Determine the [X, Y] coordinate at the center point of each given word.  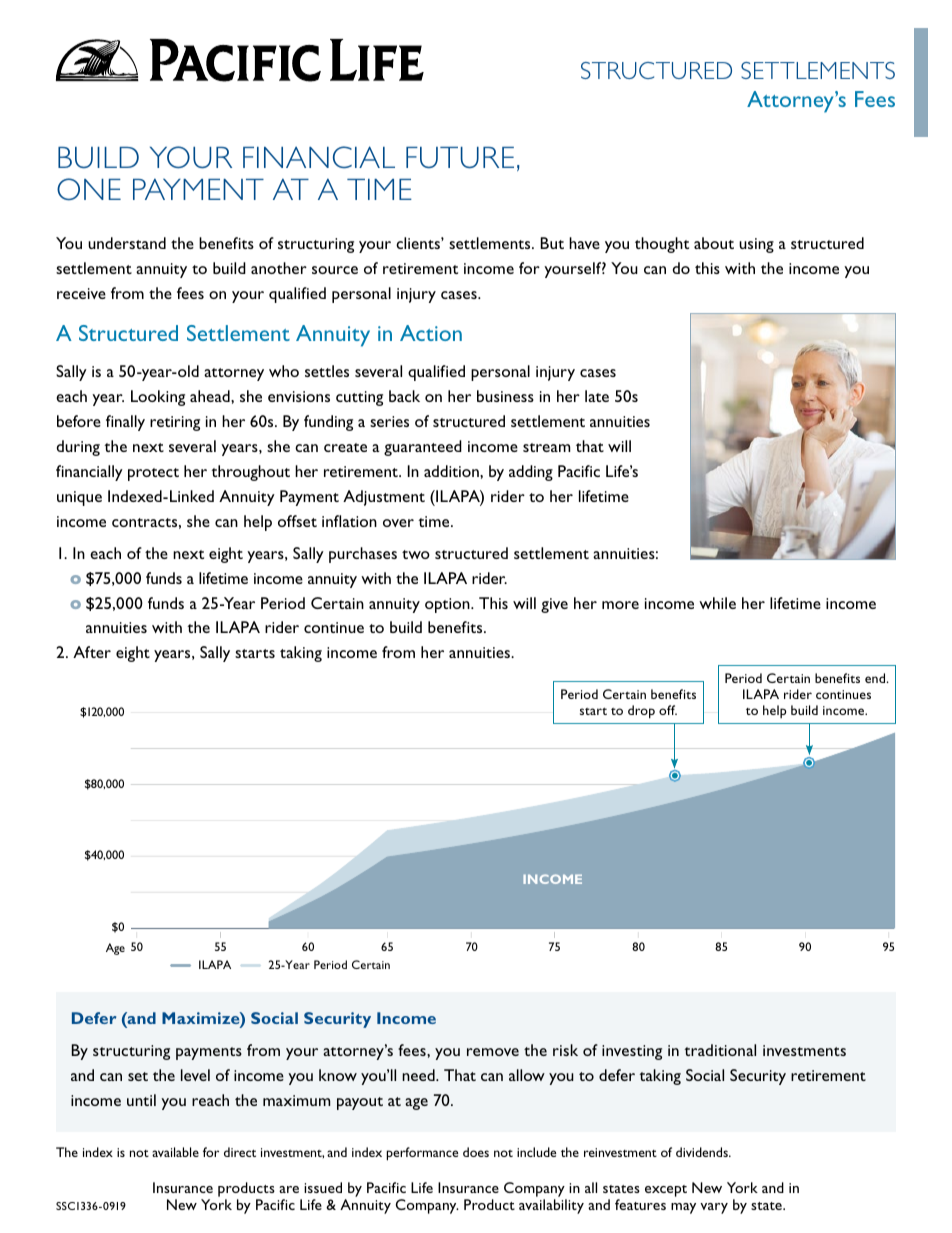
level [195, 1075]
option [448, 605]
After [92, 652]
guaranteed [423, 448]
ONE [89, 189]
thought [662, 245]
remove [493, 1052]
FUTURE [460, 157]
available [175, 1152]
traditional [720, 1050]
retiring [175, 423]
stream [546, 447]
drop [641, 712]
